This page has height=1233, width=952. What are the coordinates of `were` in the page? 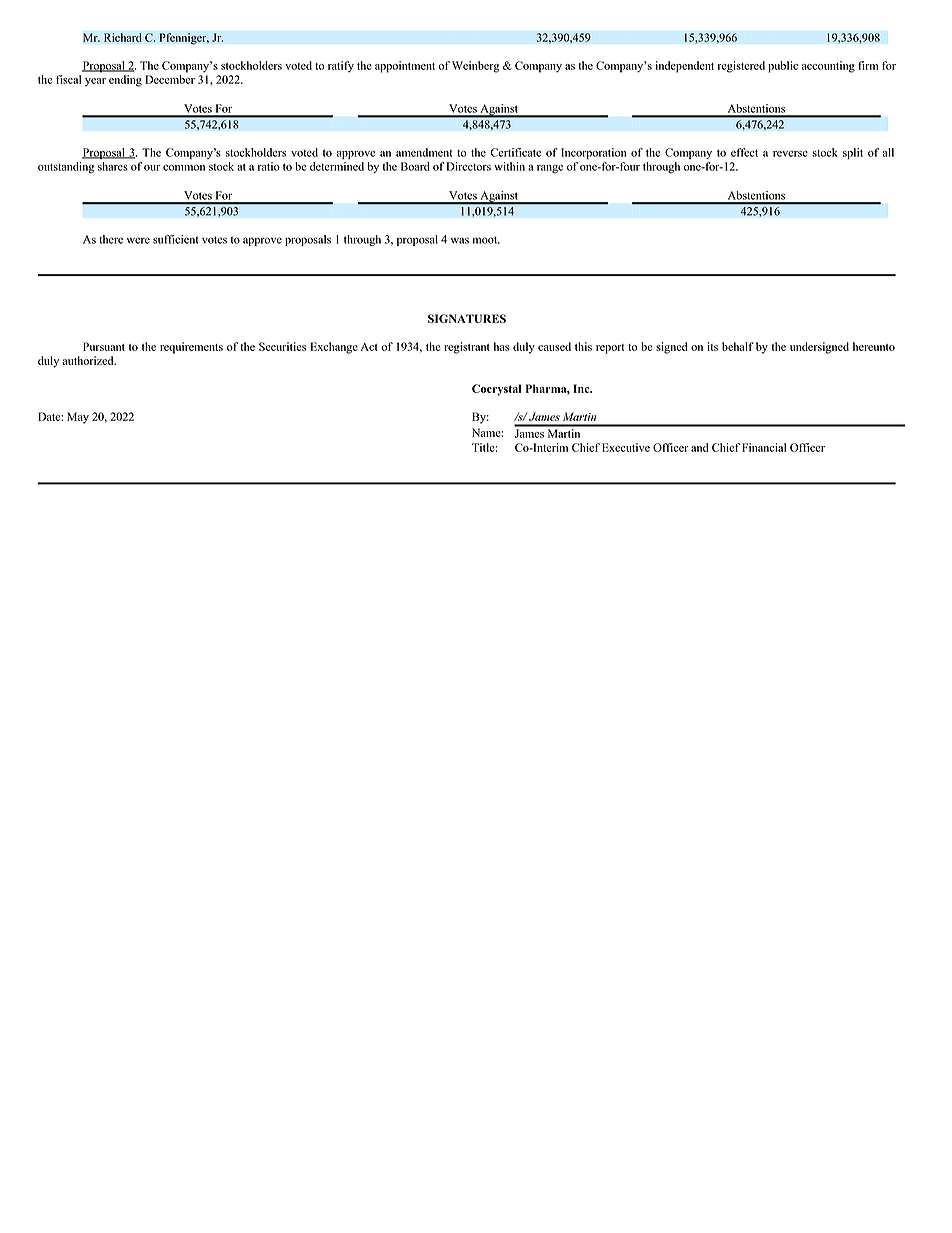 It's located at (138, 240).
